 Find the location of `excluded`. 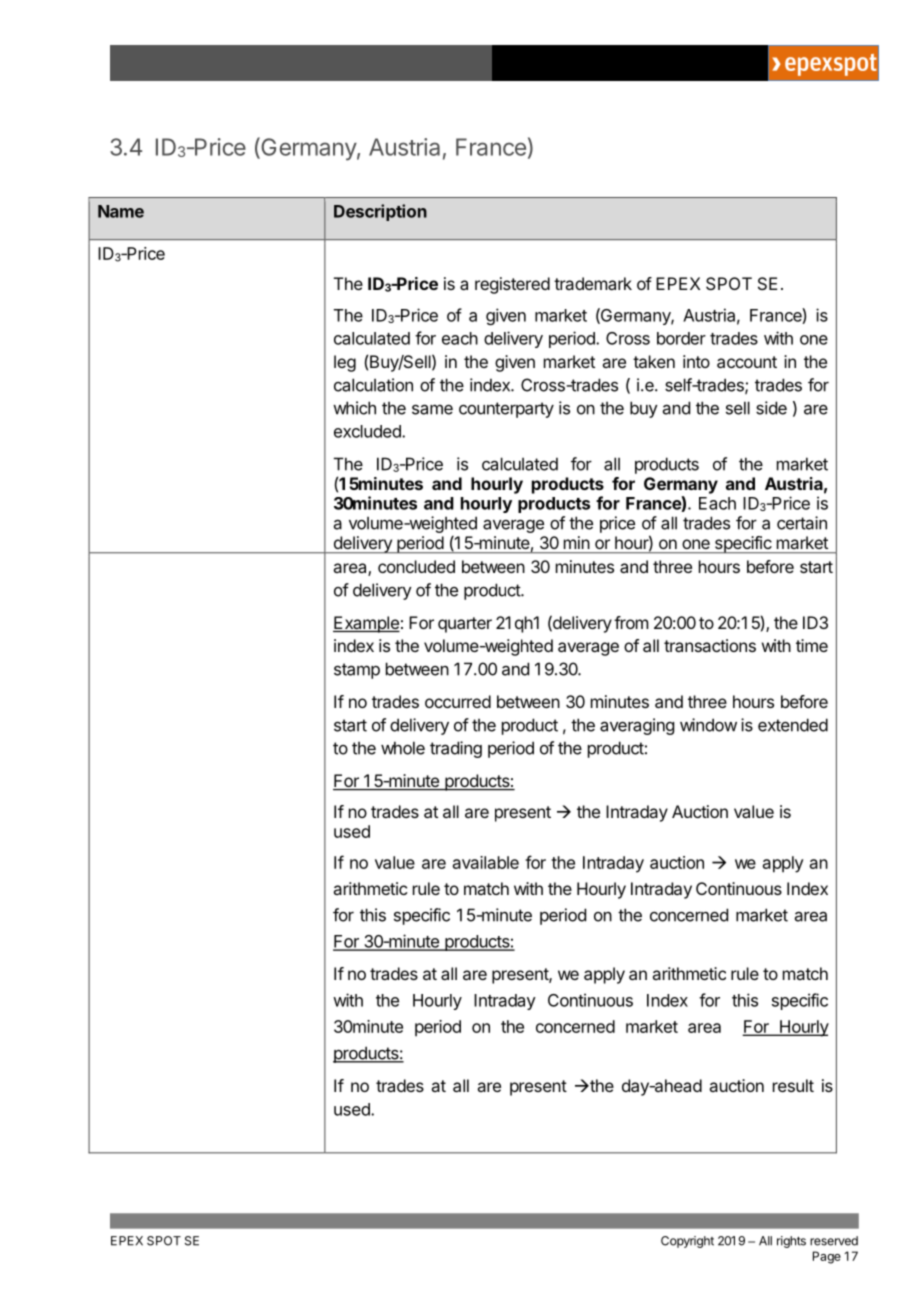

excluded is located at coordinates (368, 431).
